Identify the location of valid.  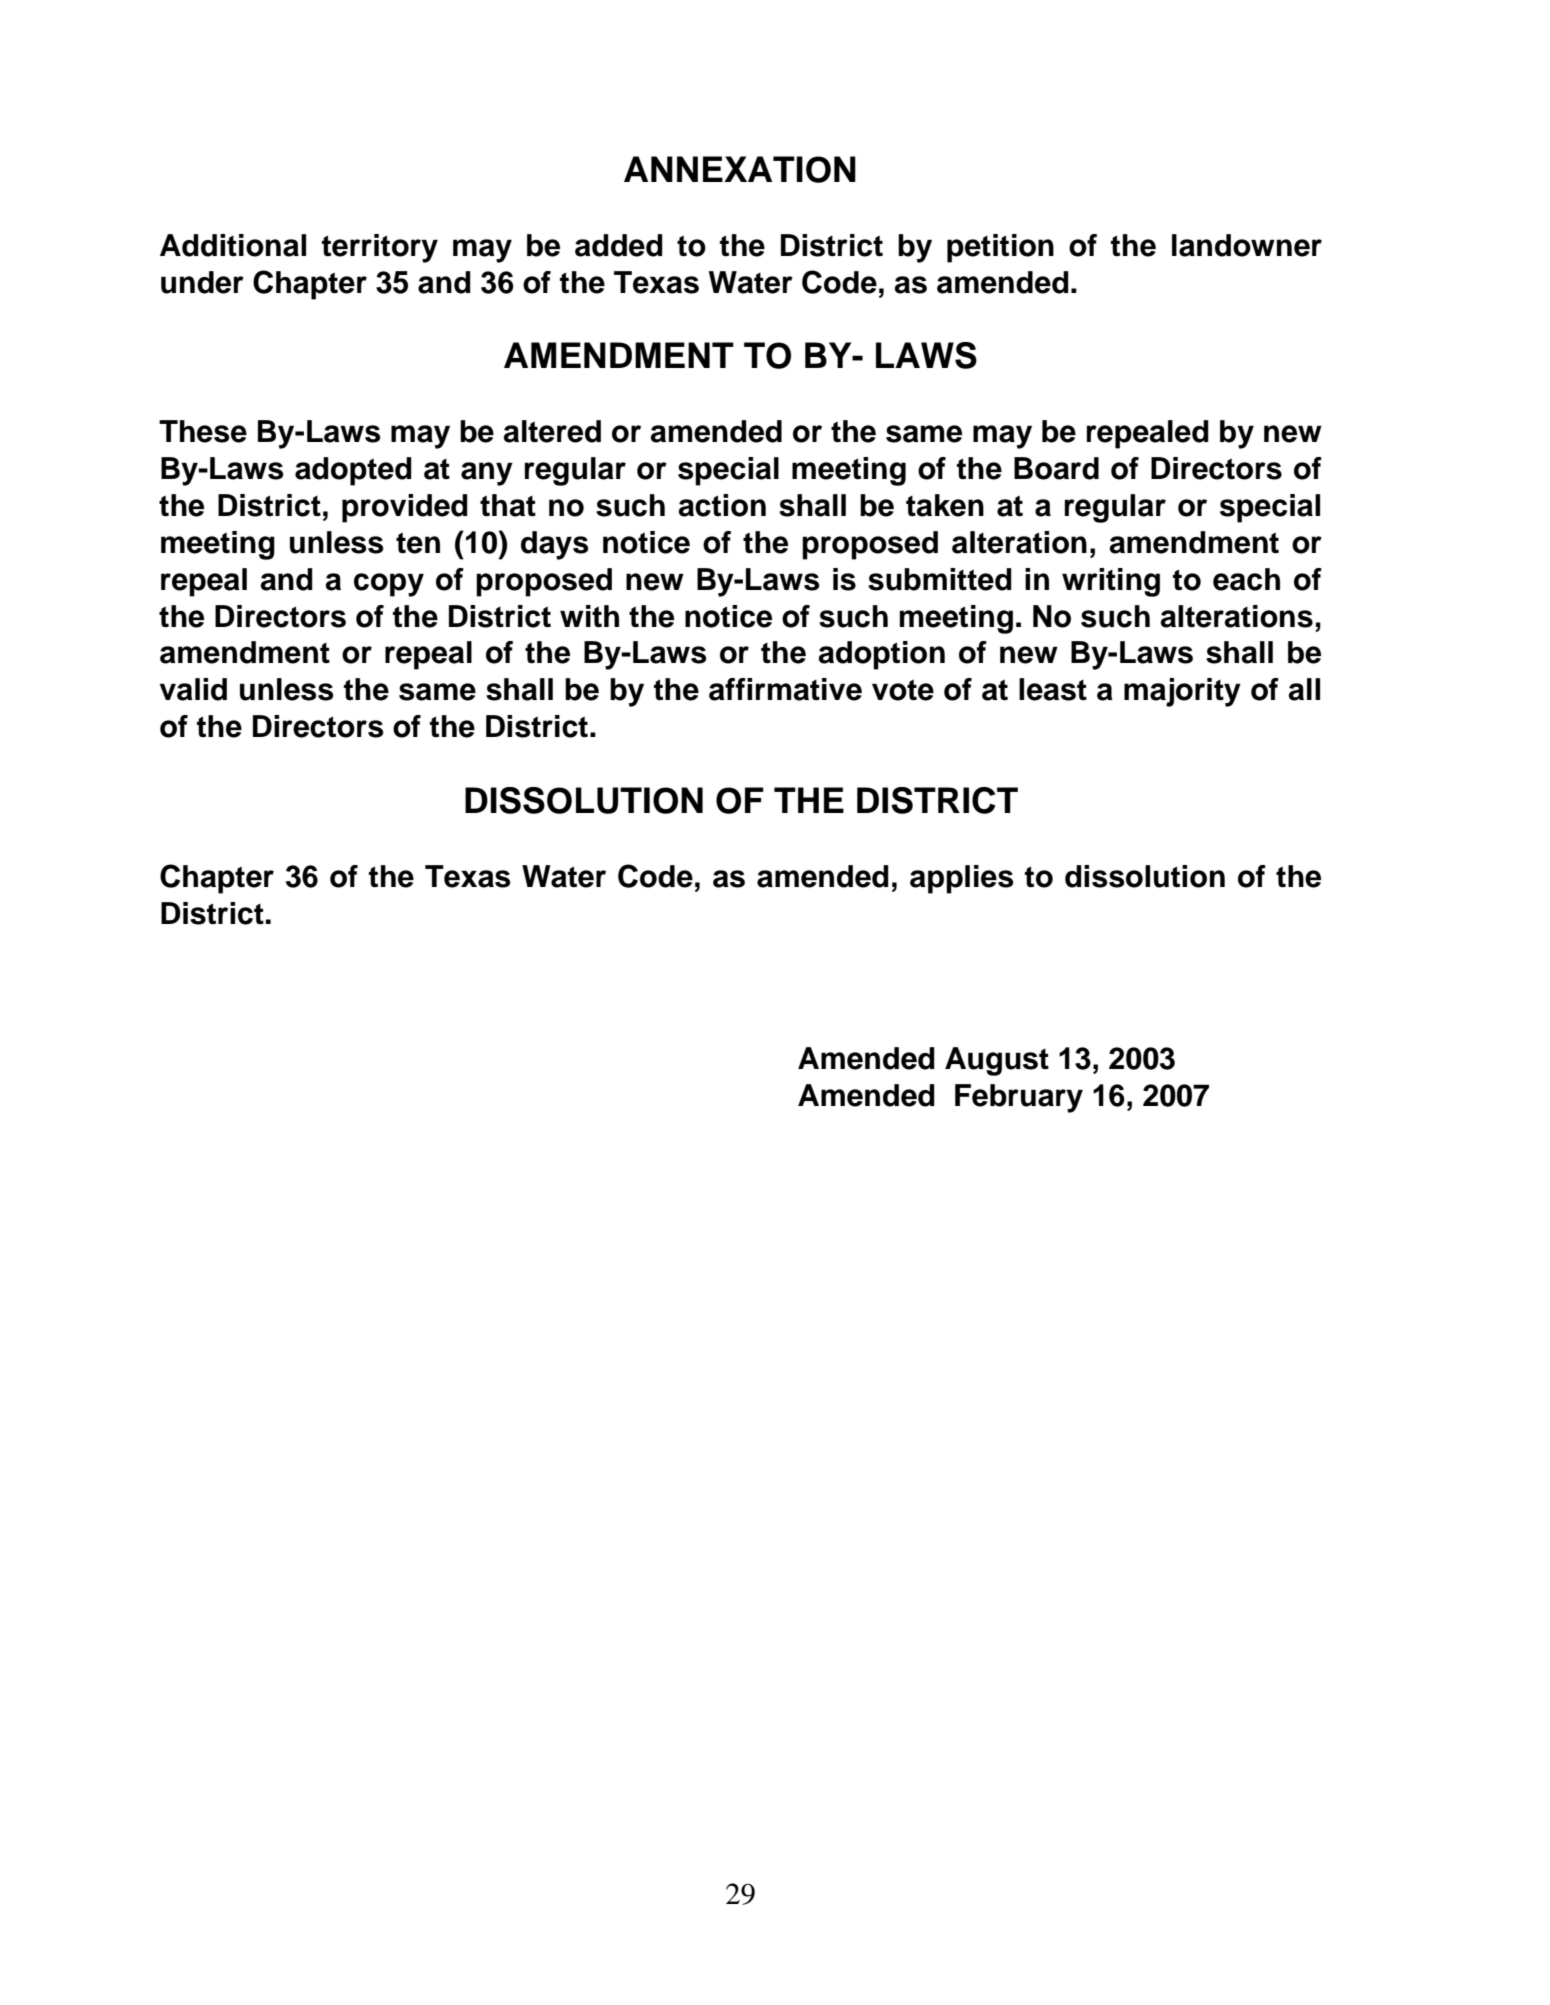
(193, 689).
